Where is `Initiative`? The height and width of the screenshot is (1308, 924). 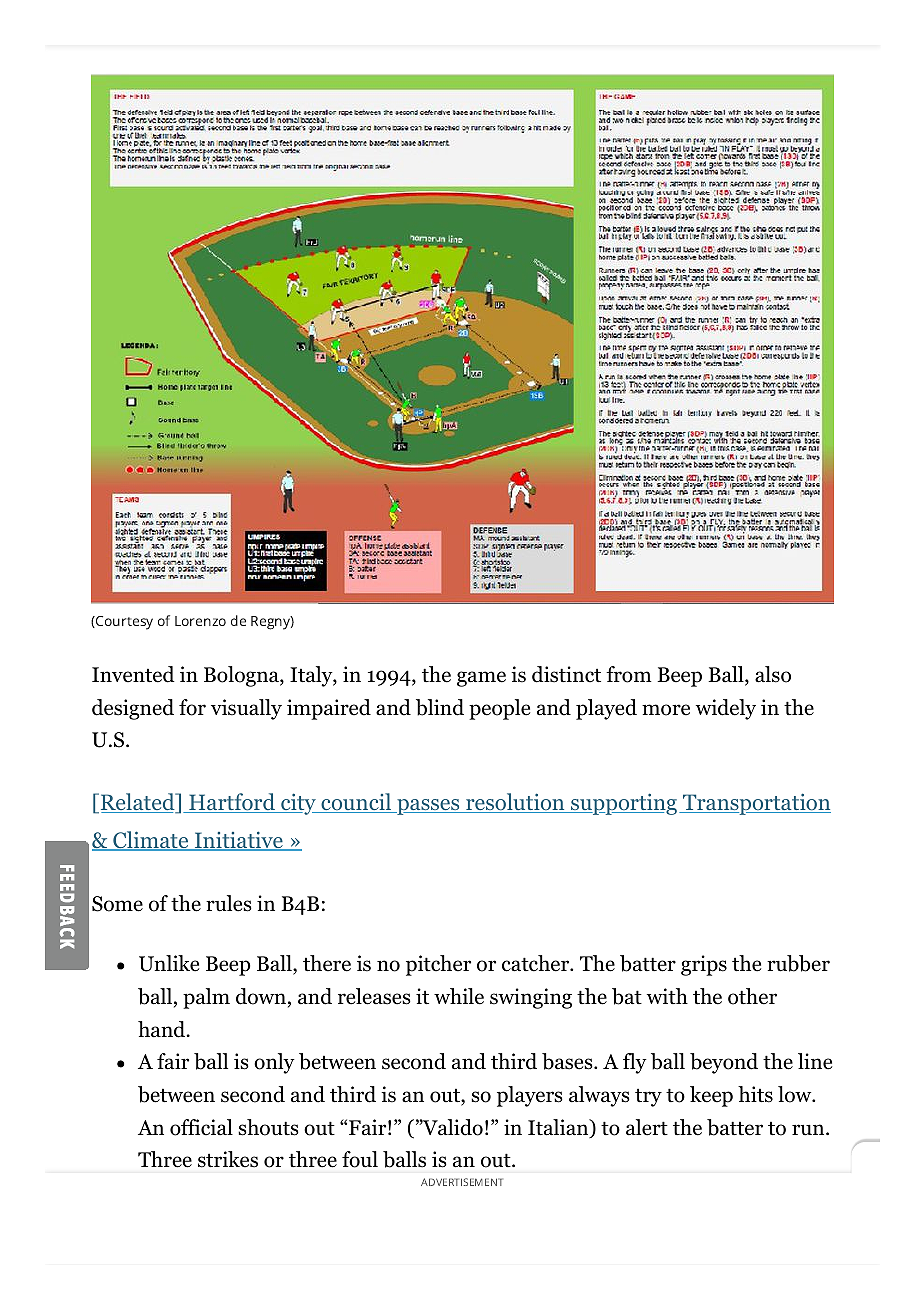
Initiative is located at coordinates (238, 841).
